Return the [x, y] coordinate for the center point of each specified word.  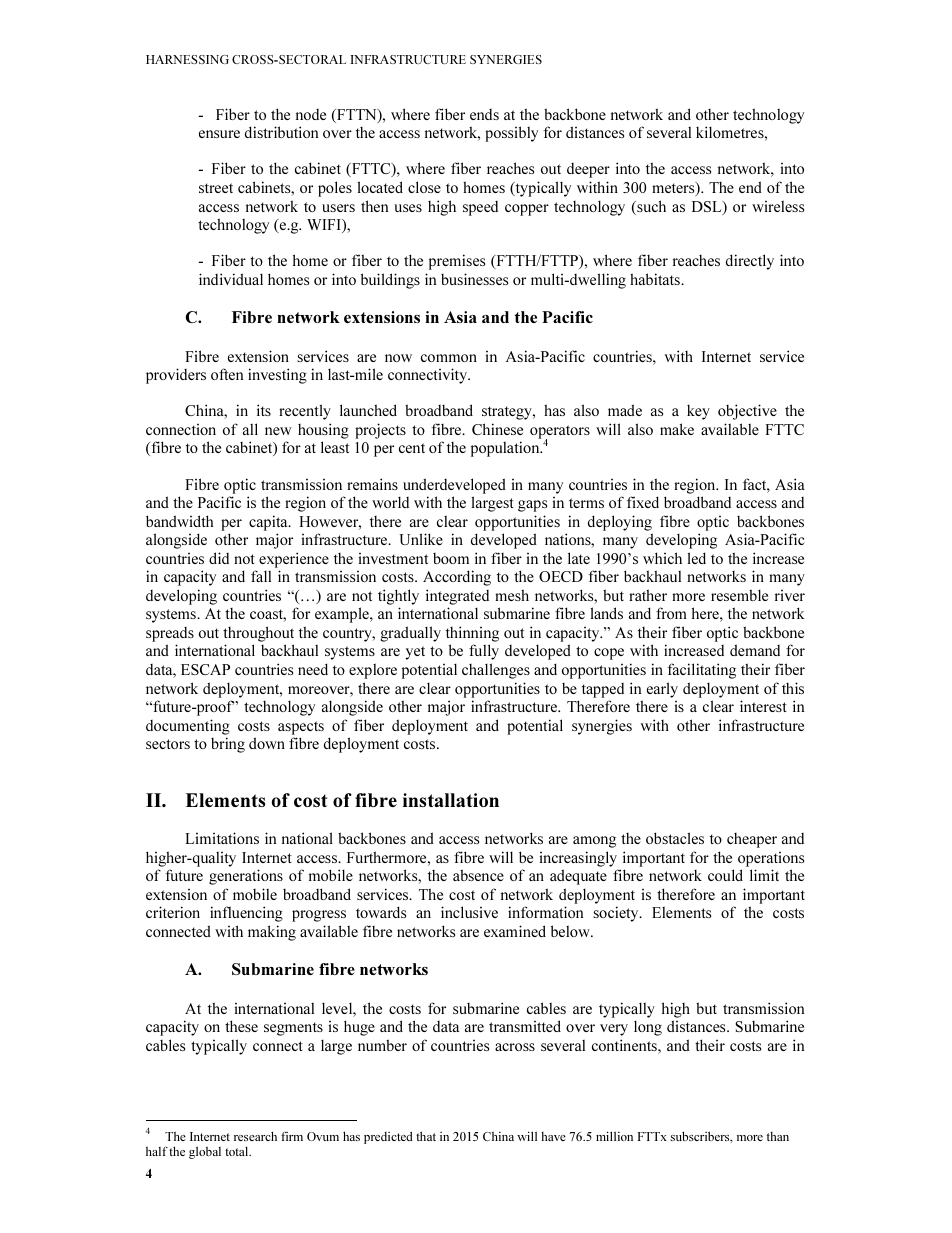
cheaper [752, 840]
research [255, 1136]
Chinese [497, 429]
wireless [778, 206]
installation [451, 800]
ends [484, 114]
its [264, 410]
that [426, 1136]
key [698, 412]
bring [228, 745]
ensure [219, 134]
